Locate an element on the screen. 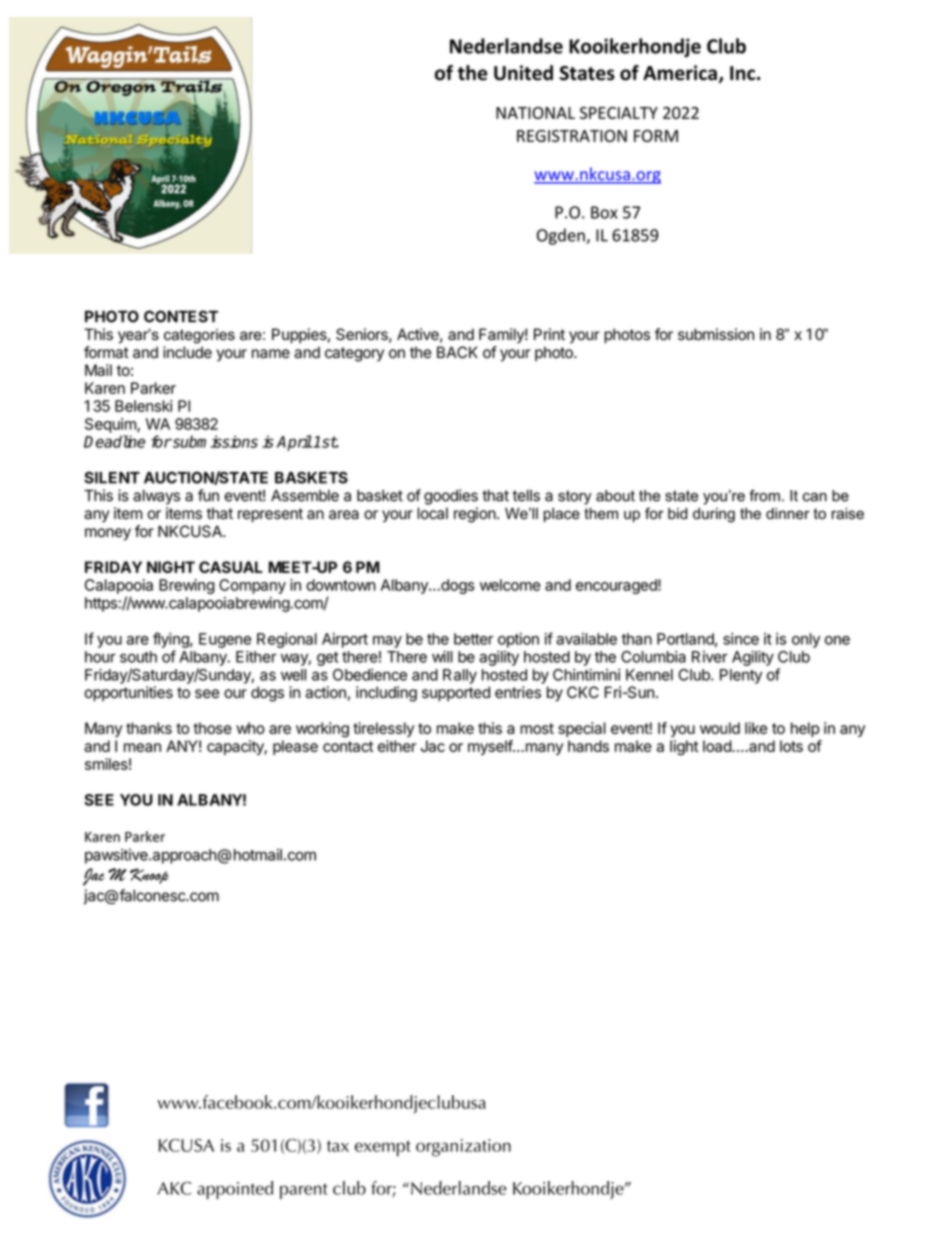 The width and height of the screenshot is (952, 1233). Nederlandse is located at coordinates (506, 46).
